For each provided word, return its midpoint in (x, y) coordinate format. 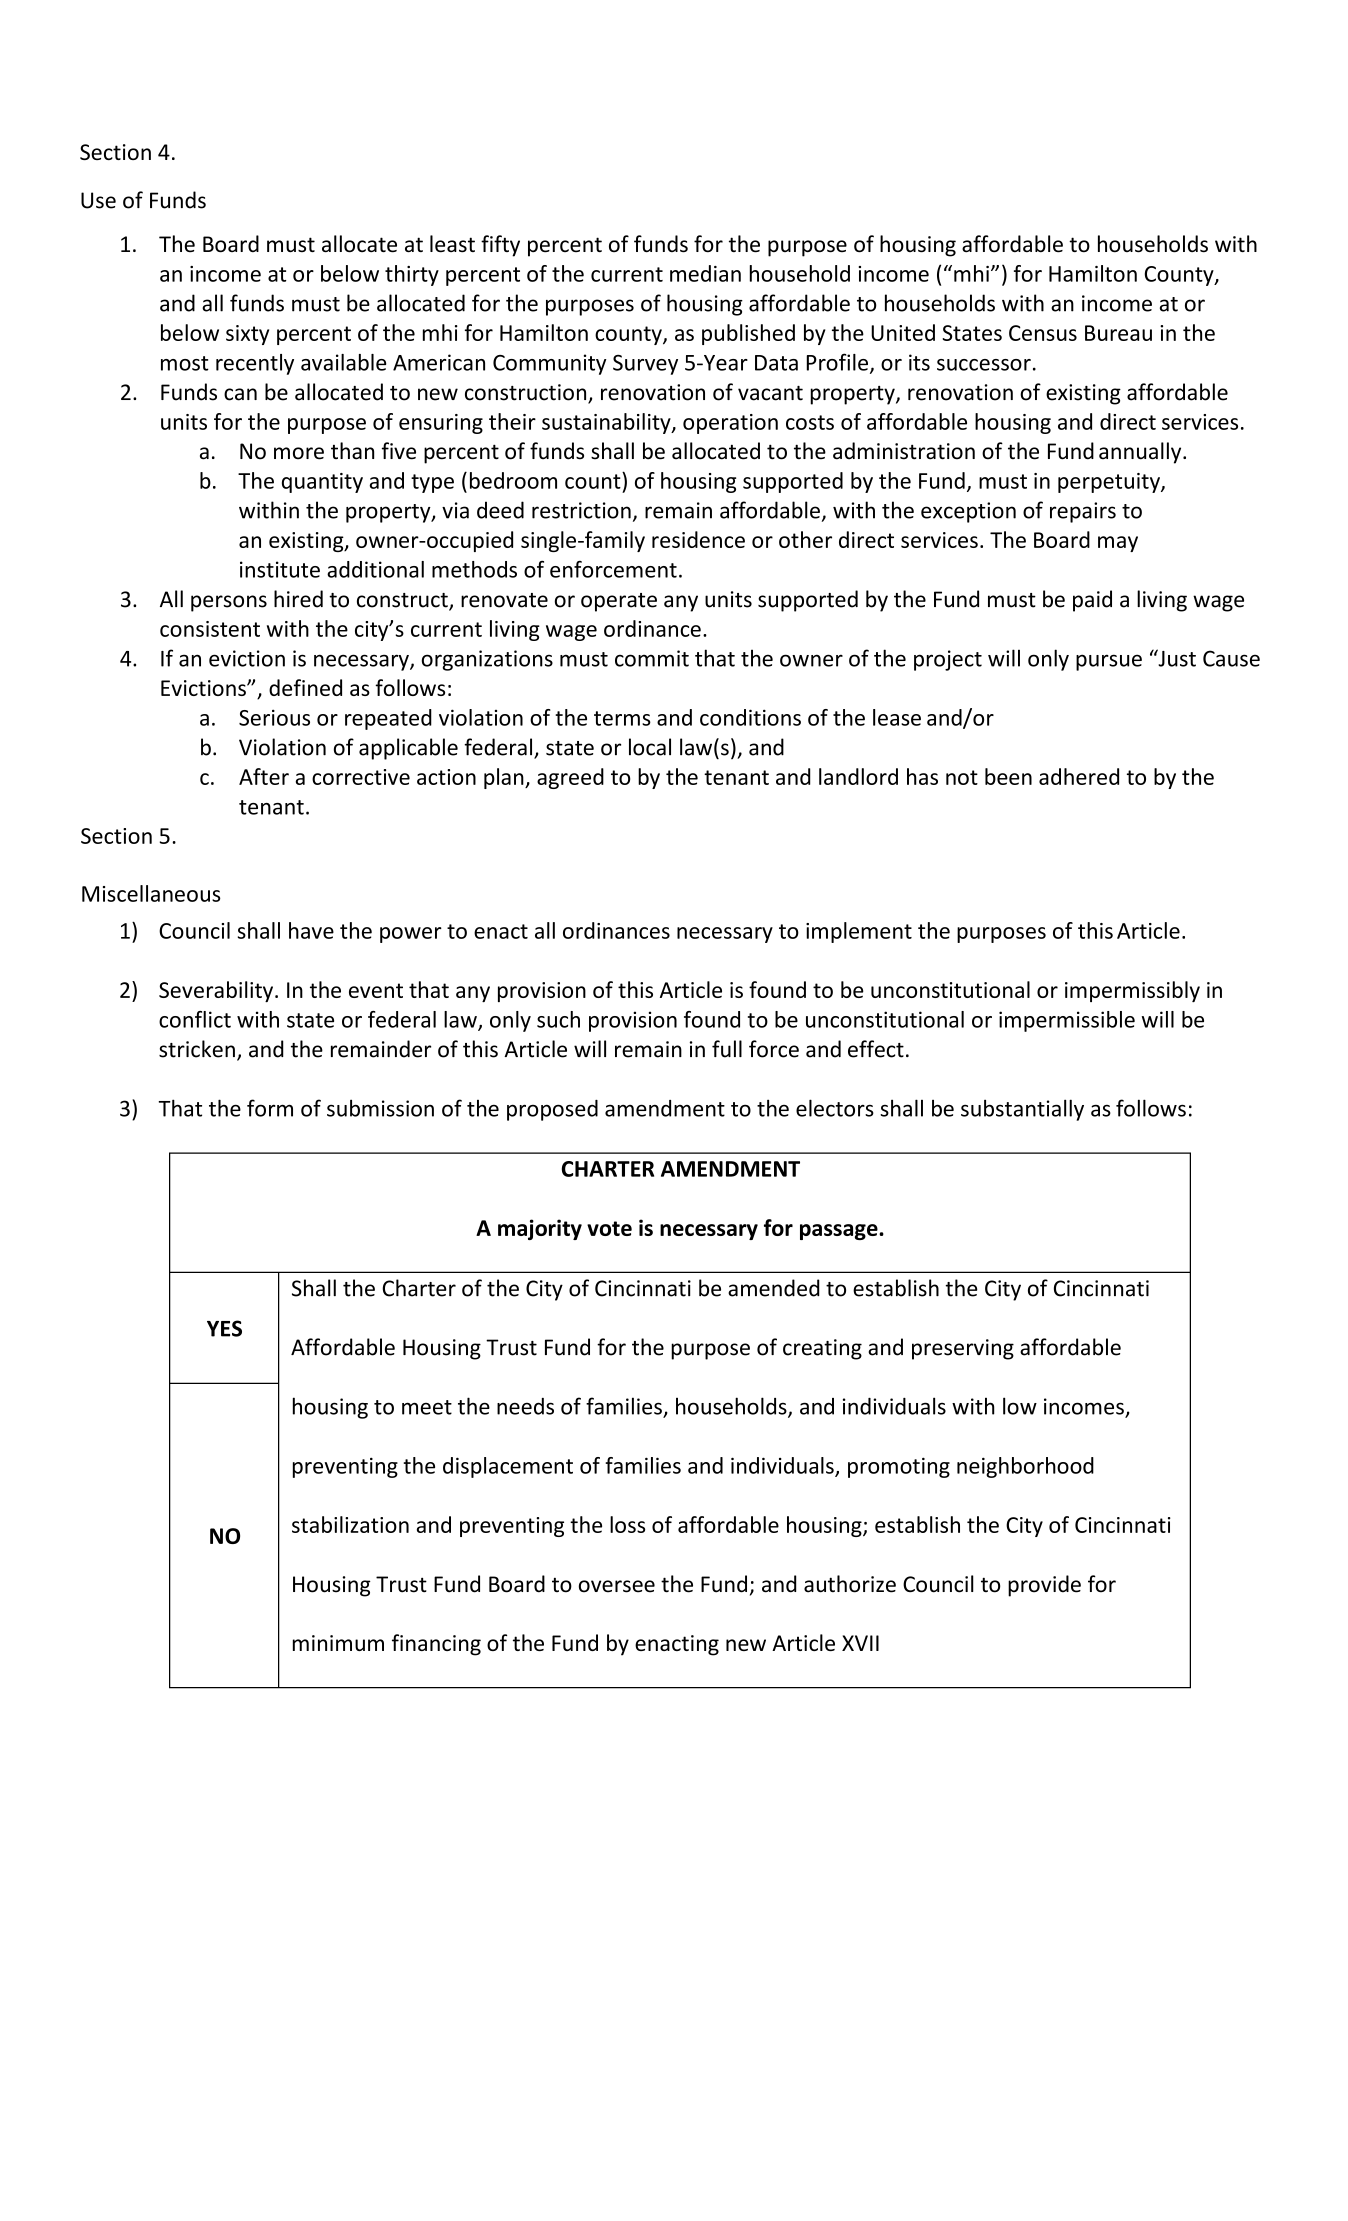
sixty (247, 335)
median (705, 273)
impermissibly (1132, 991)
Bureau (1118, 333)
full (727, 1049)
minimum (338, 1643)
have (311, 930)
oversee (617, 1586)
